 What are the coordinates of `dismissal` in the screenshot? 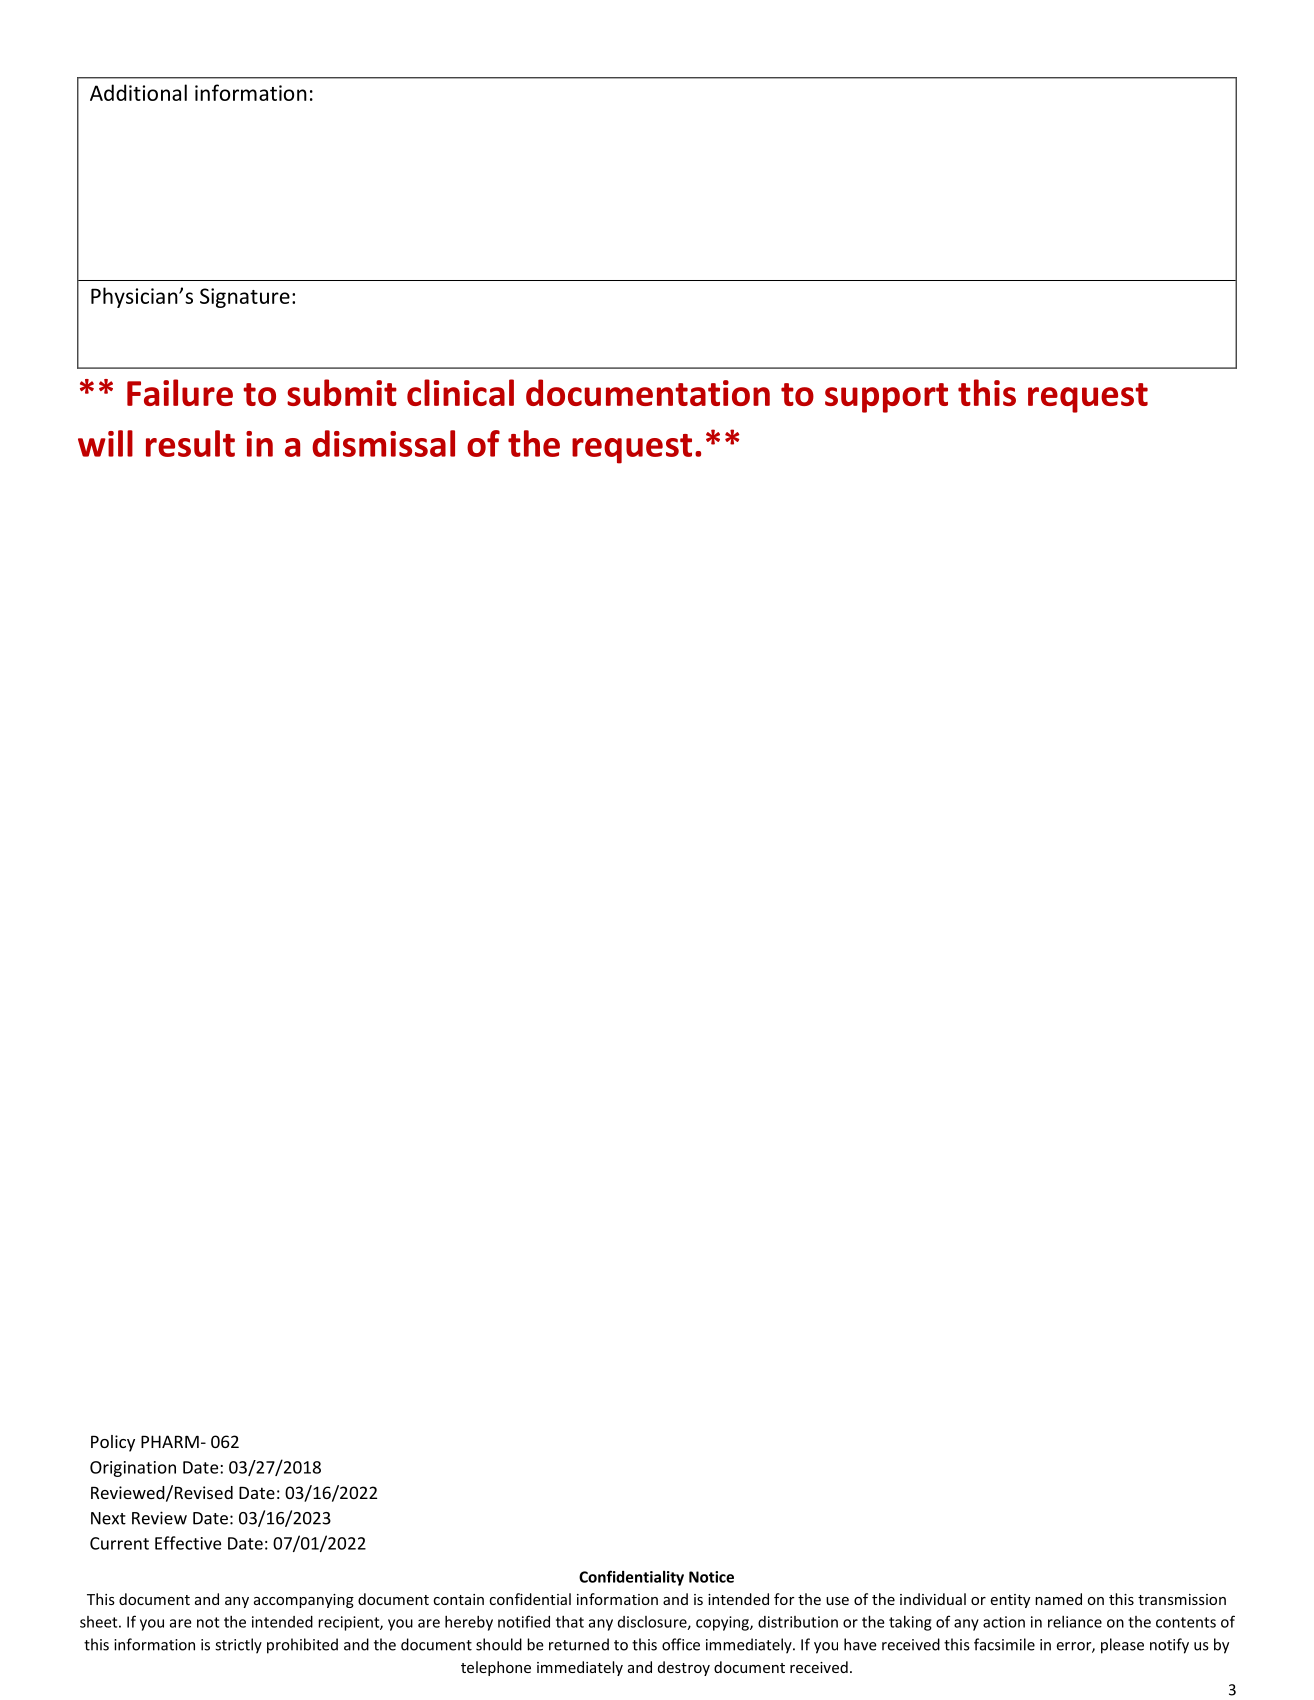 It's located at (383, 443).
